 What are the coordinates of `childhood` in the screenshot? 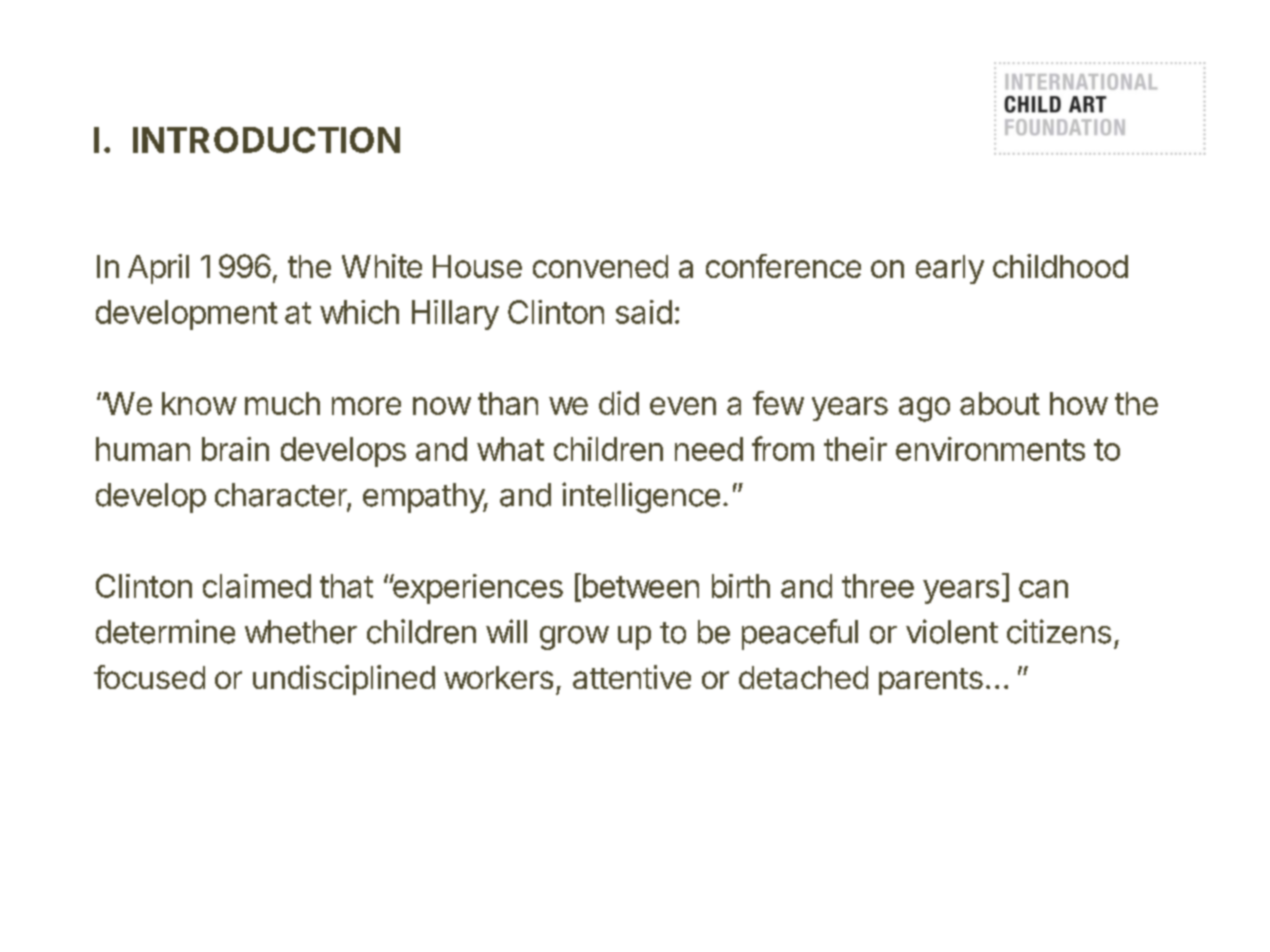 It's located at (1060, 266).
